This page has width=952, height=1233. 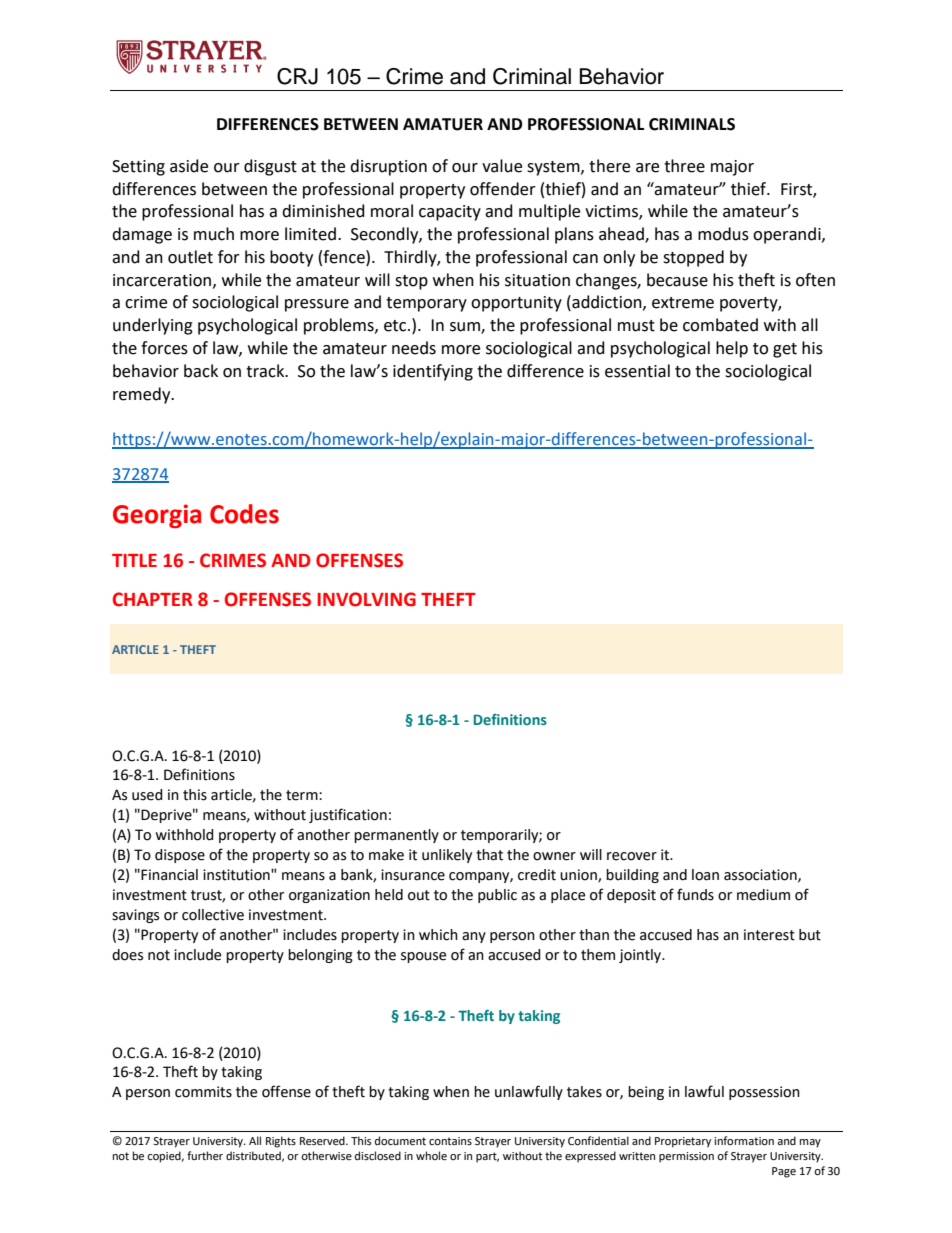 I want to click on identifying, so click(x=433, y=372).
